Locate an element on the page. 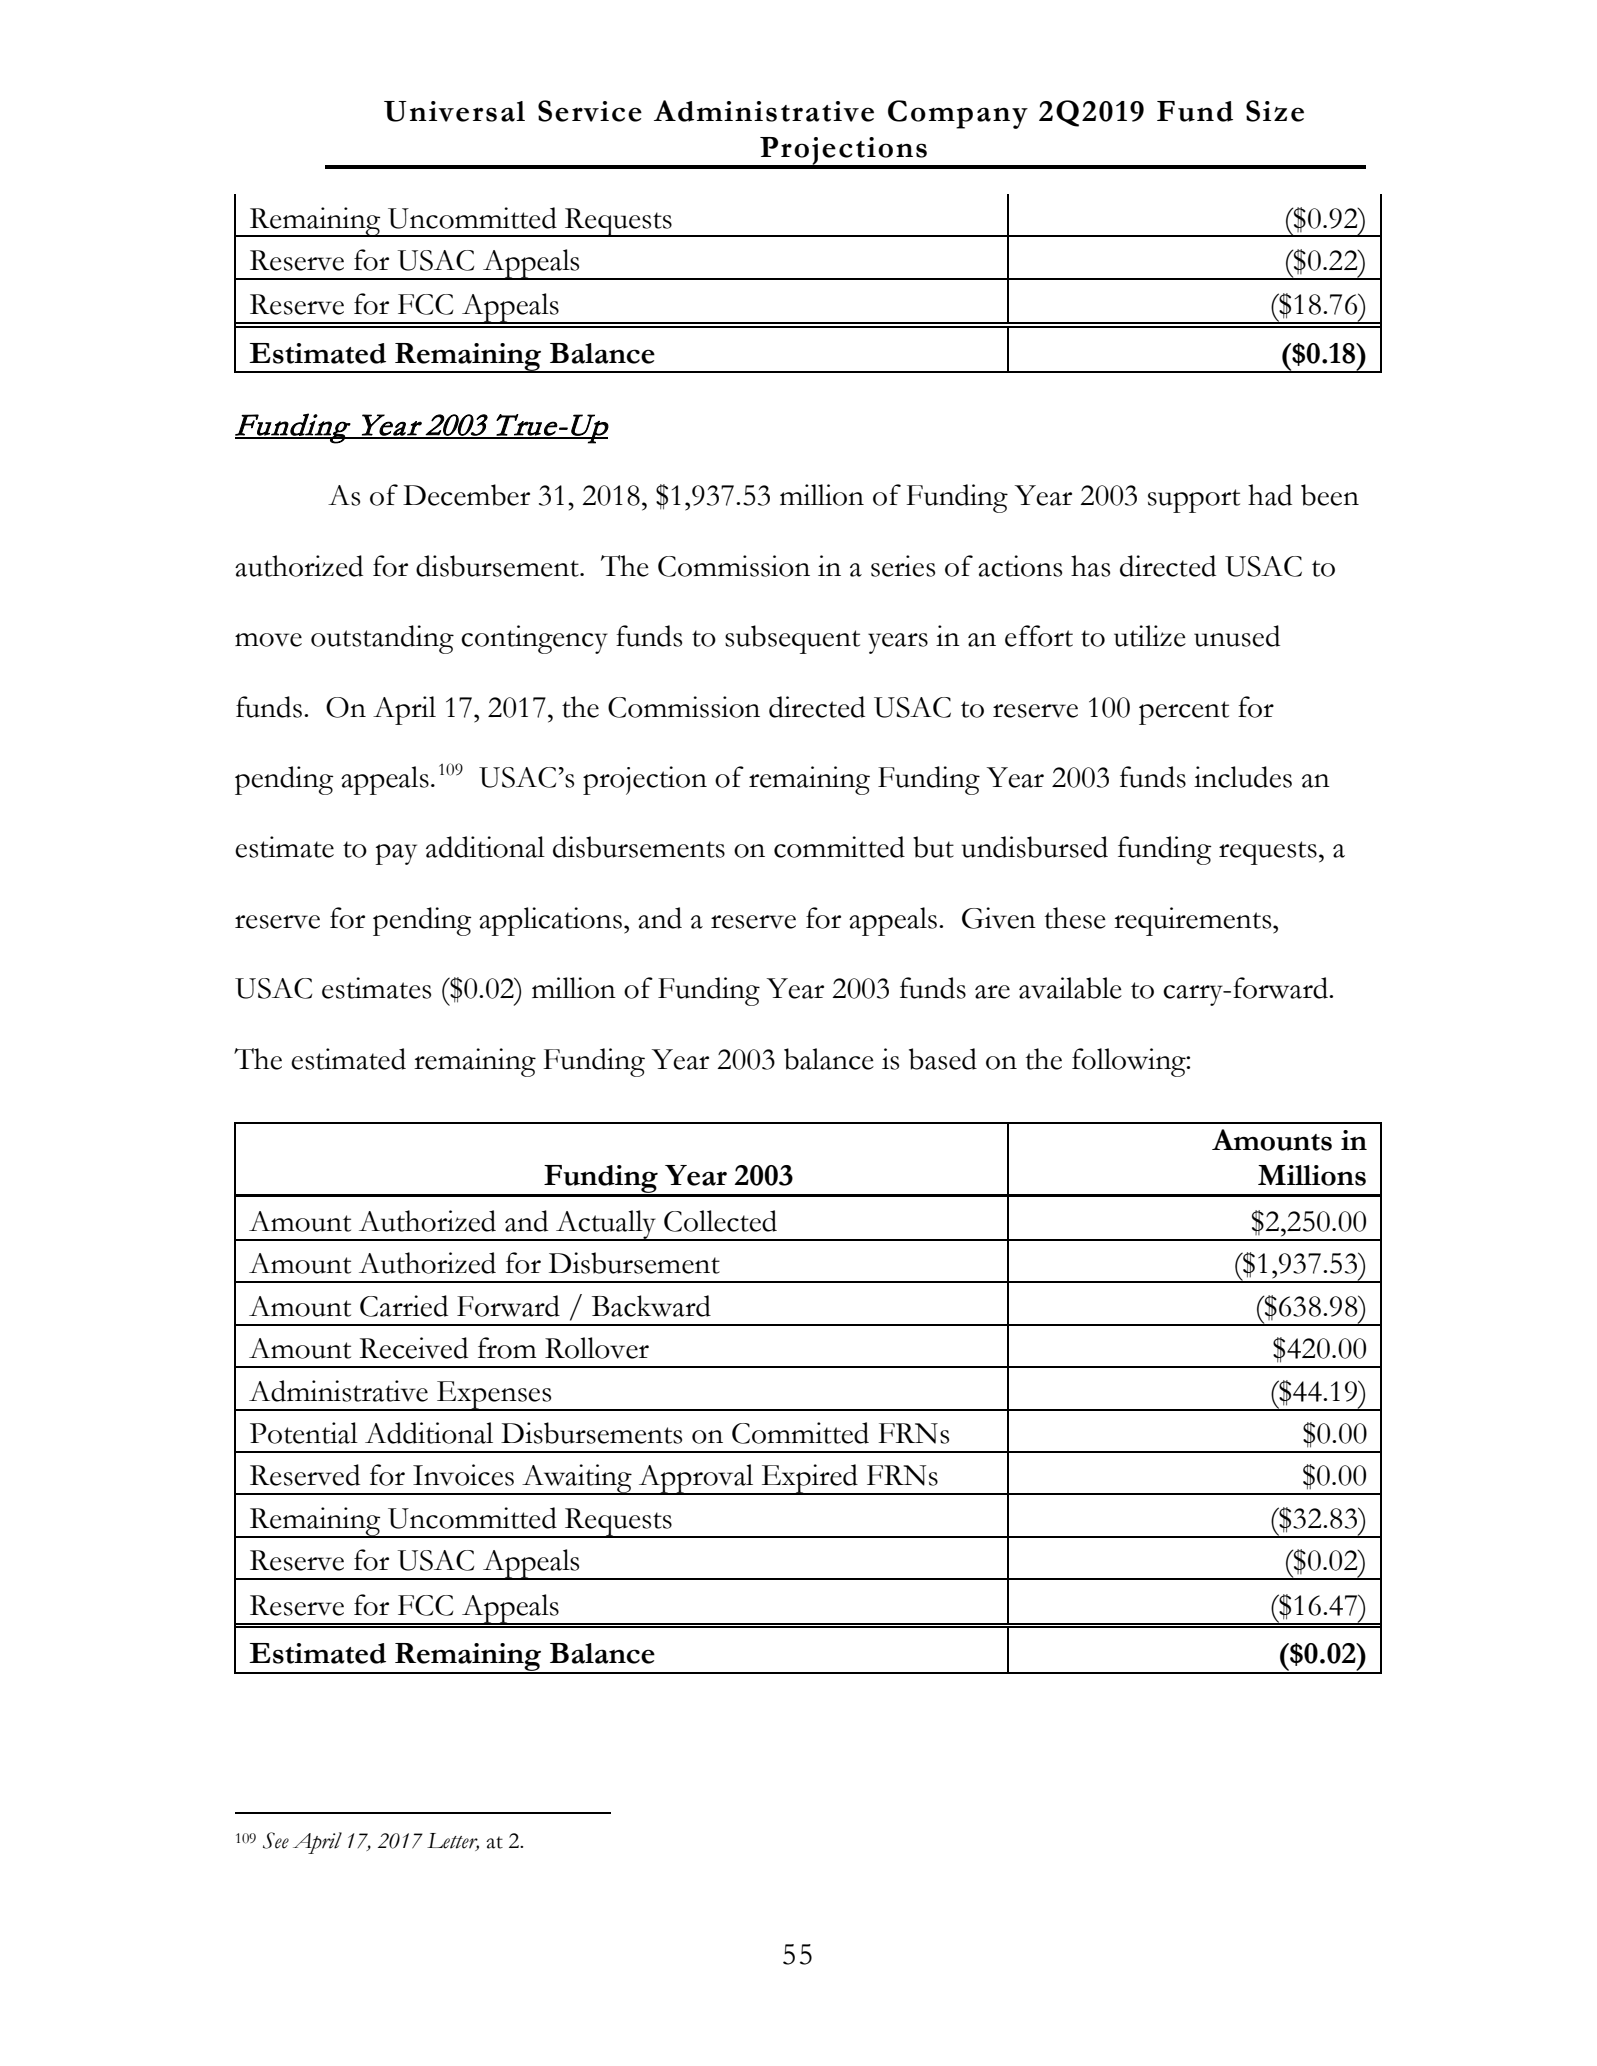 The width and height of the image is (1597, 2066). Company is located at coordinates (958, 114).
